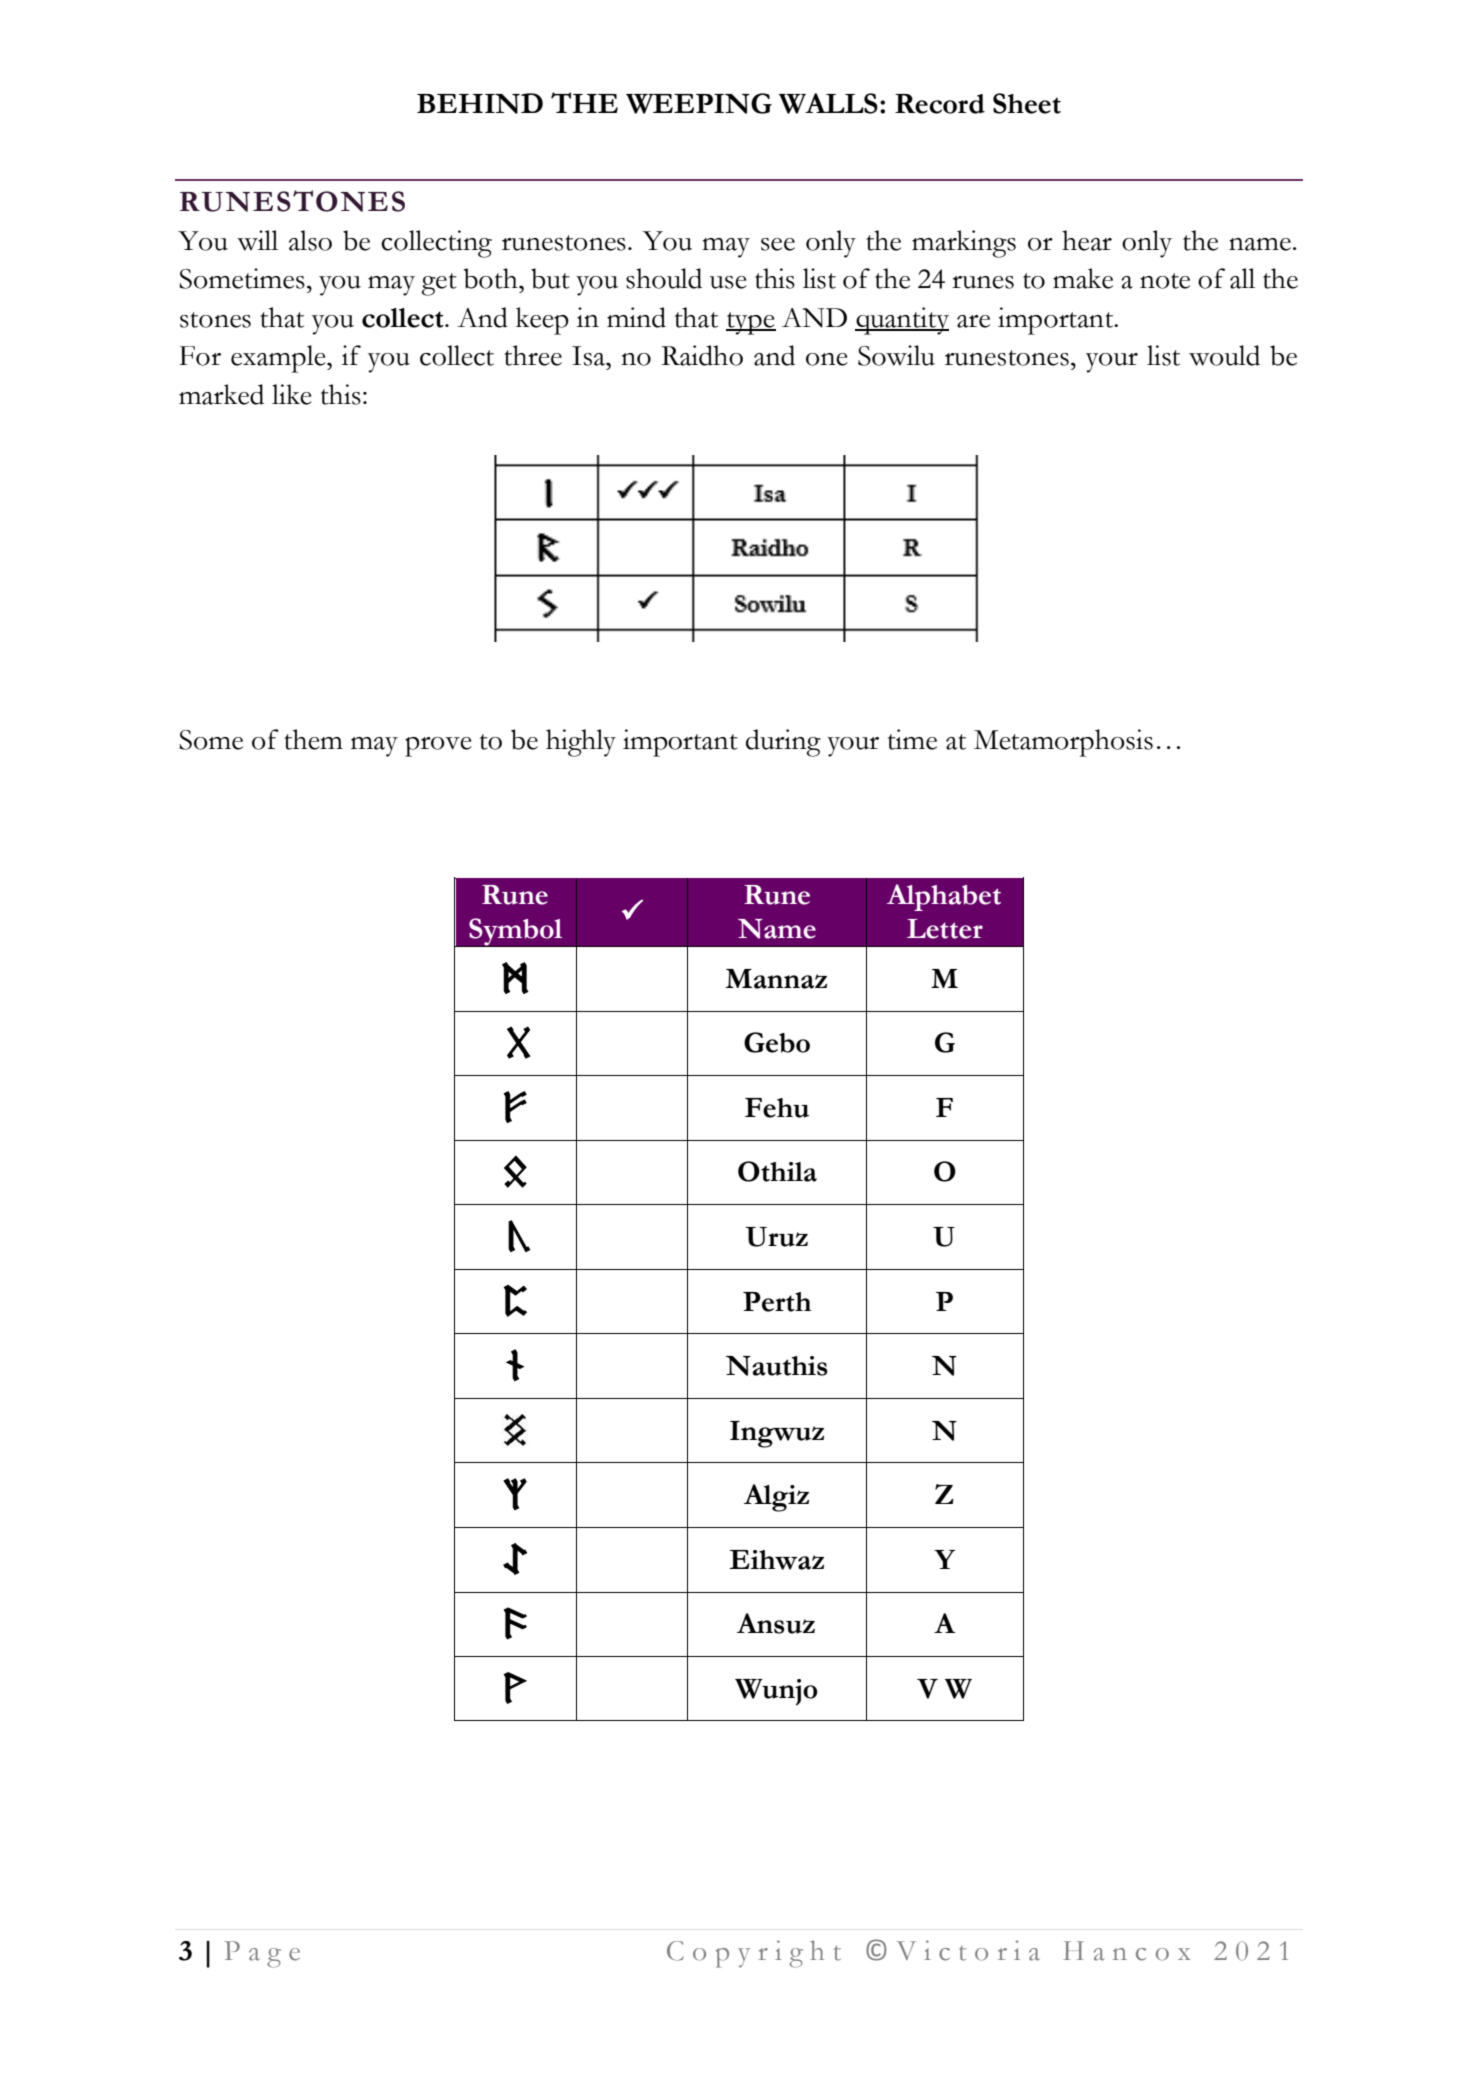  Describe the element at coordinates (777, 1302) in the screenshot. I see `Perth` at that location.
